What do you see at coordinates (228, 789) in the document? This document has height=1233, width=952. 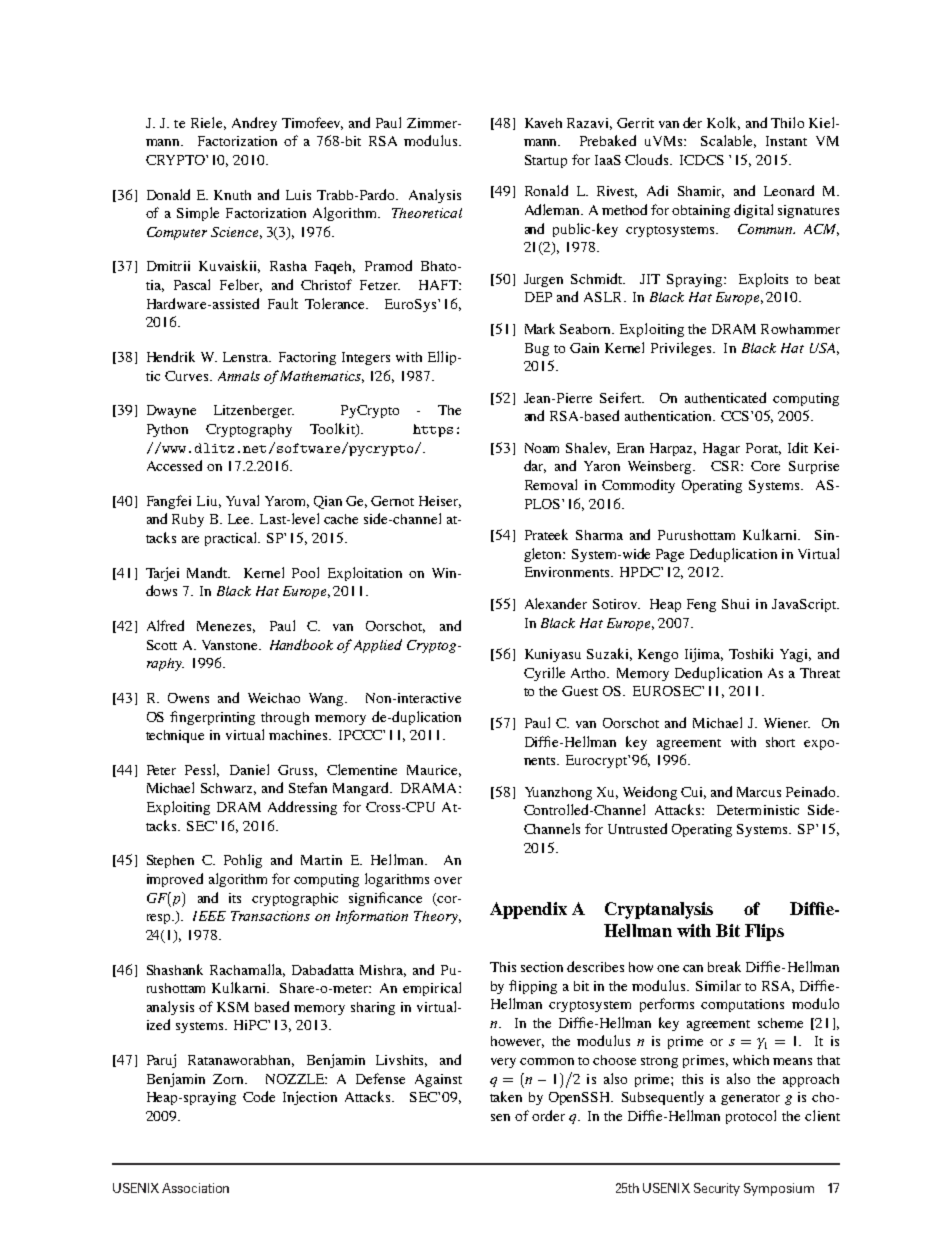 I see `Schwarz` at bounding box center [228, 789].
